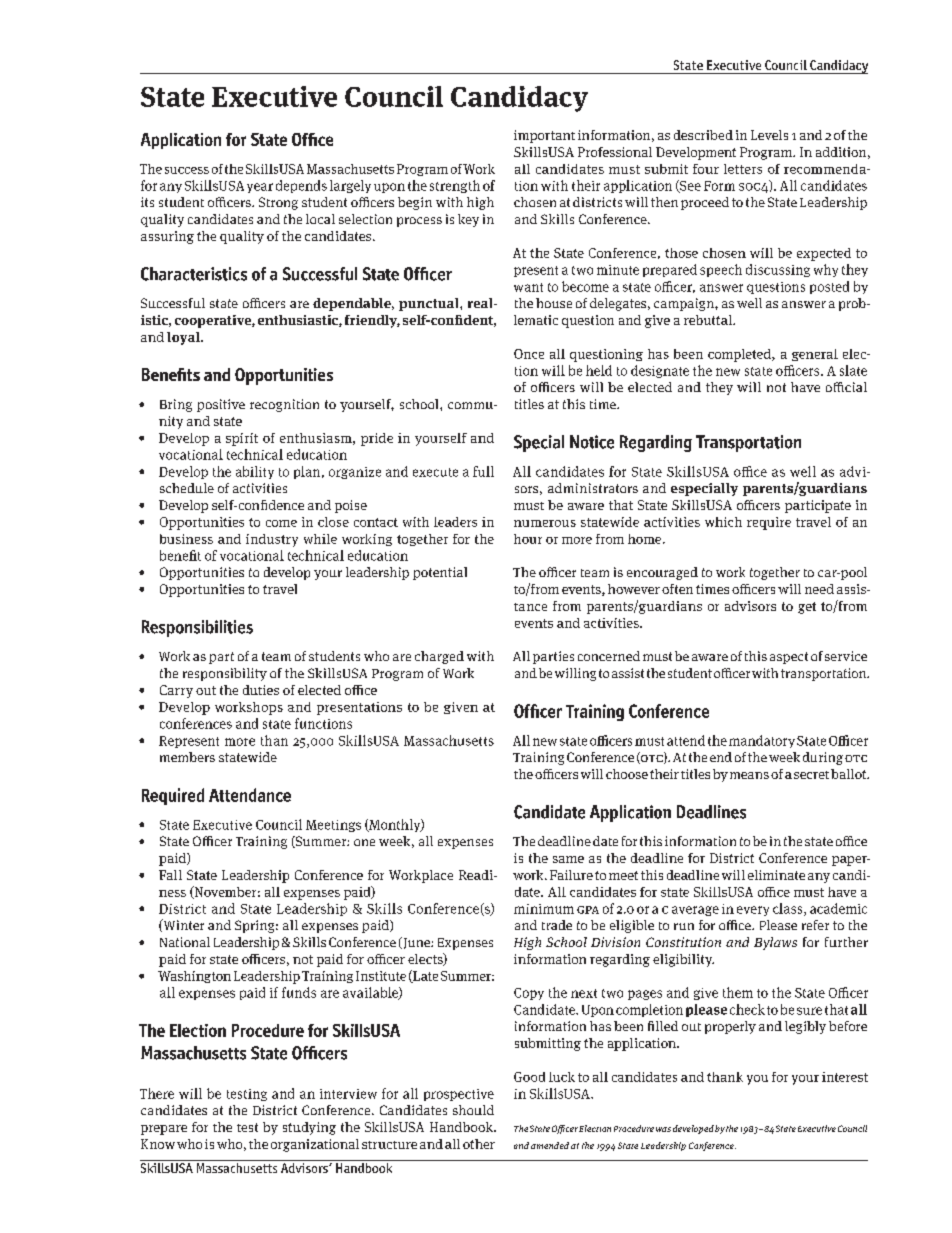  Describe the element at coordinates (544, 909) in the page. I see `minimum` at that location.
